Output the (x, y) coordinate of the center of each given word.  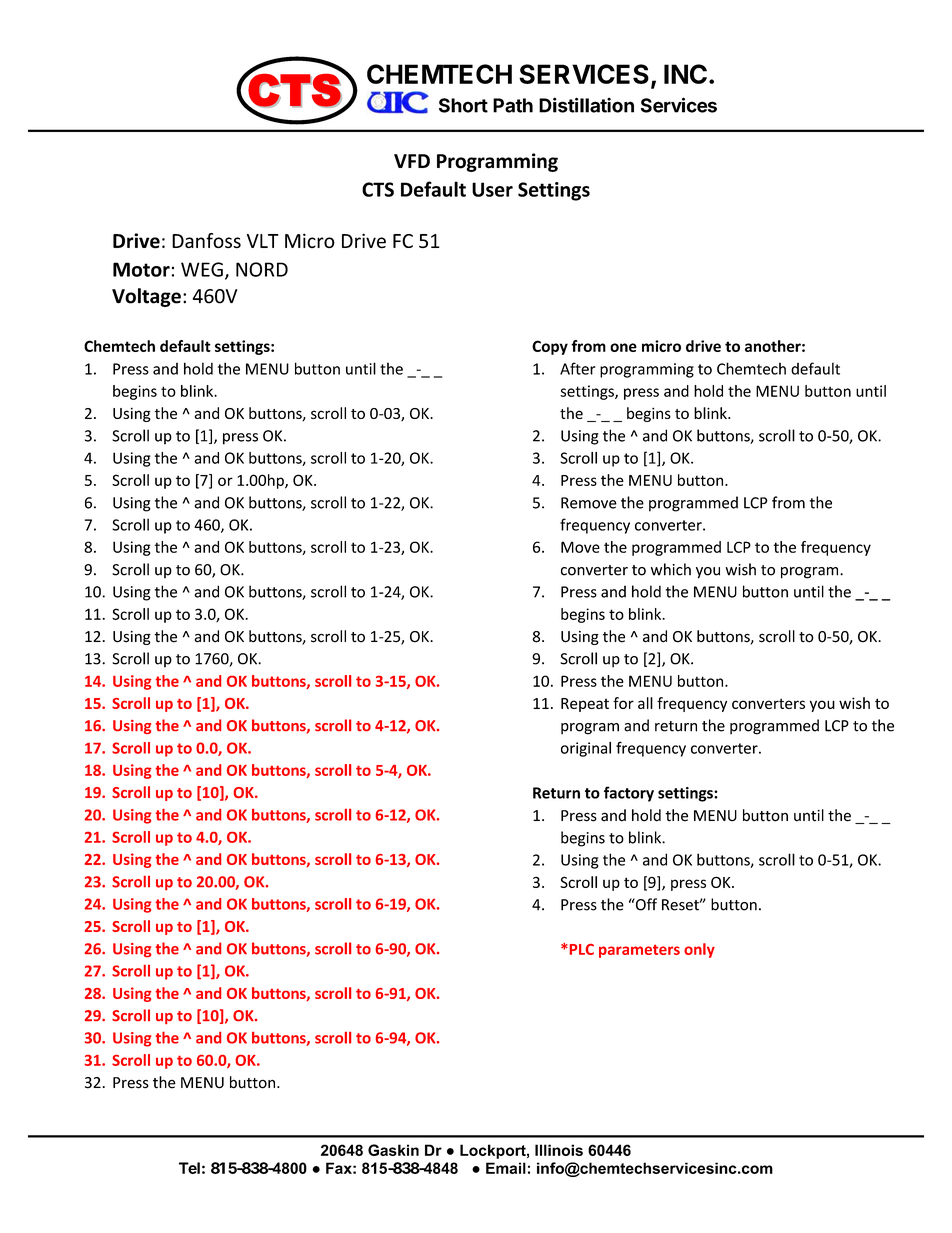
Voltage (146, 297)
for (623, 703)
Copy (550, 347)
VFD (412, 161)
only (699, 950)
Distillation (586, 105)
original (586, 749)
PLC (580, 949)
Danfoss (206, 241)
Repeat (585, 705)
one (623, 347)
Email (506, 1168)
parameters (639, 951)
